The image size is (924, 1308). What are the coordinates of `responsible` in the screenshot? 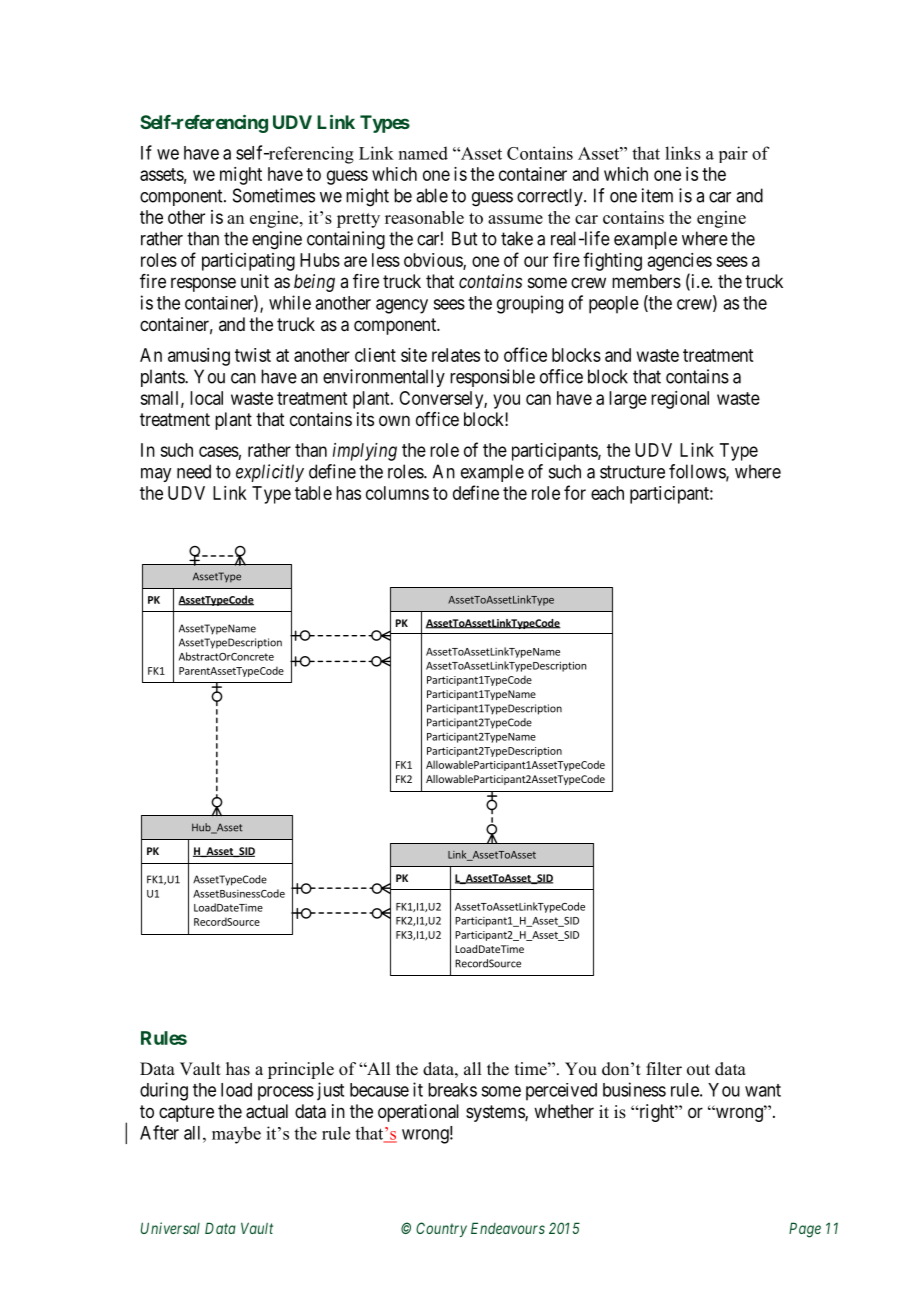 It's located at (492, 378).
